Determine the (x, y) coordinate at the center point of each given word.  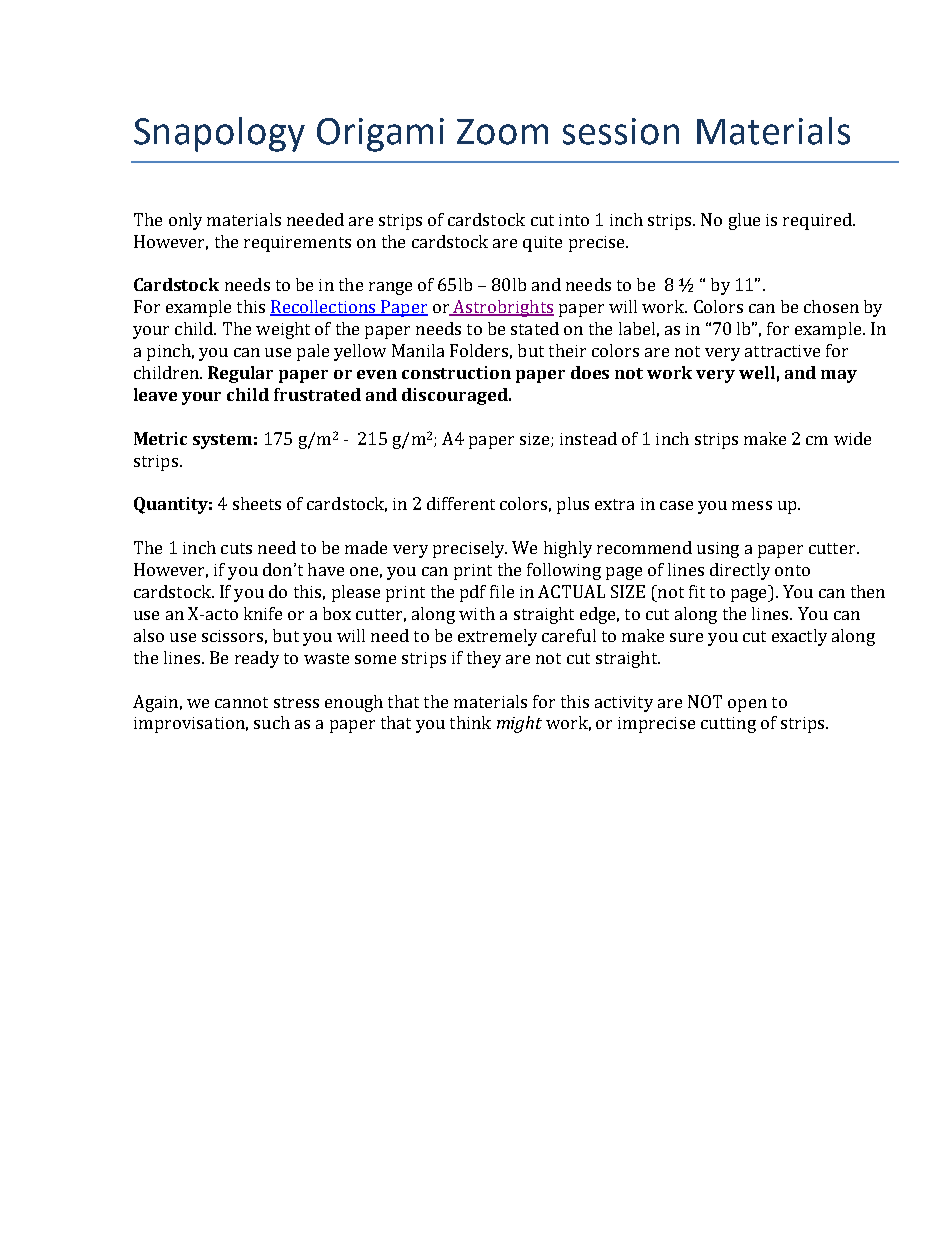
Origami (380, 135)
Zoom (502, 132)
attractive (782, 351)
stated (535, 328)
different (461, 503)
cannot (241, 702)
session (621, 131)
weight (283, 330)
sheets (257, 503)
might (519, 724)
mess (752, 505)
